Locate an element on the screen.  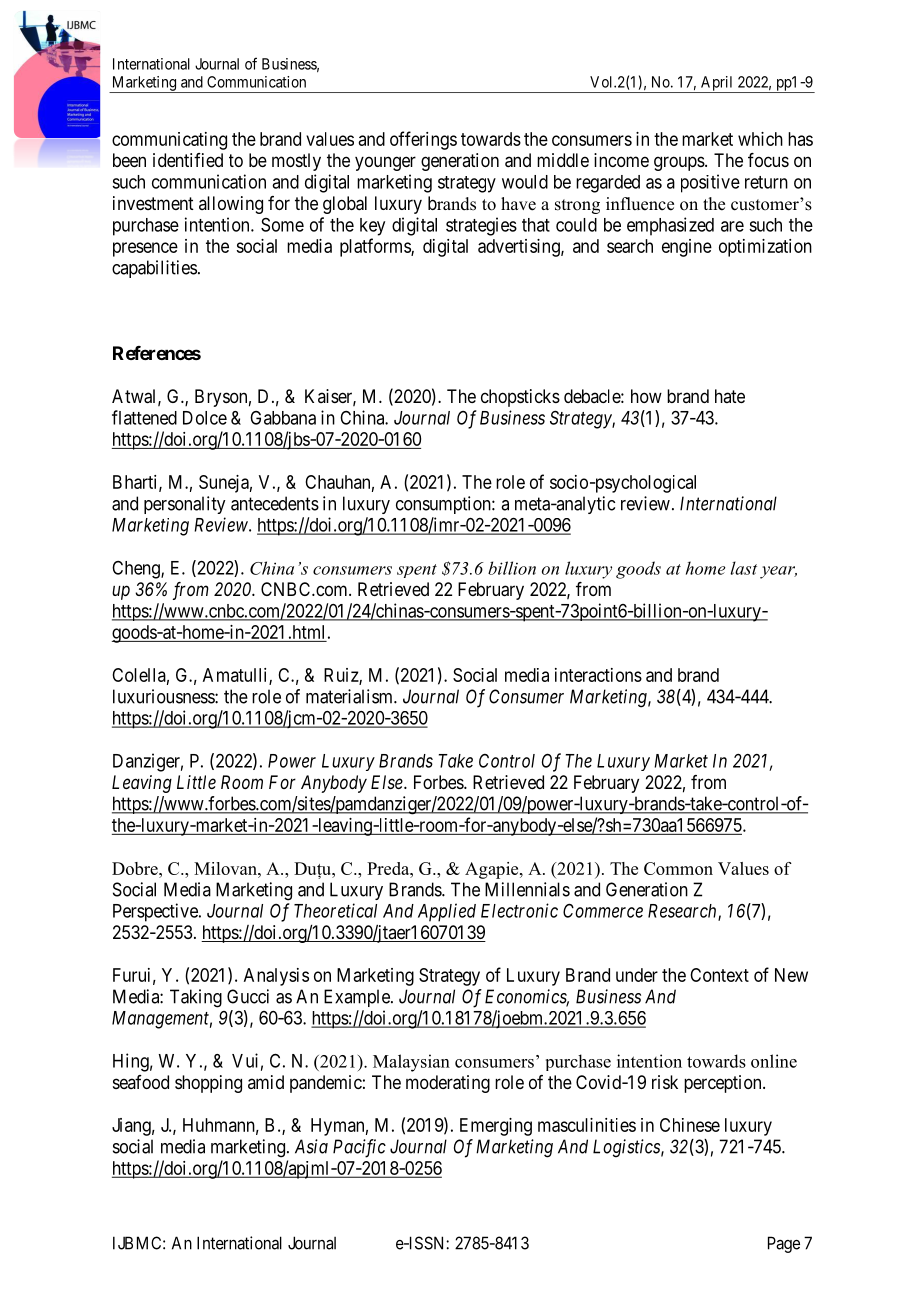
communicating is located at coordinates (169, 141).
